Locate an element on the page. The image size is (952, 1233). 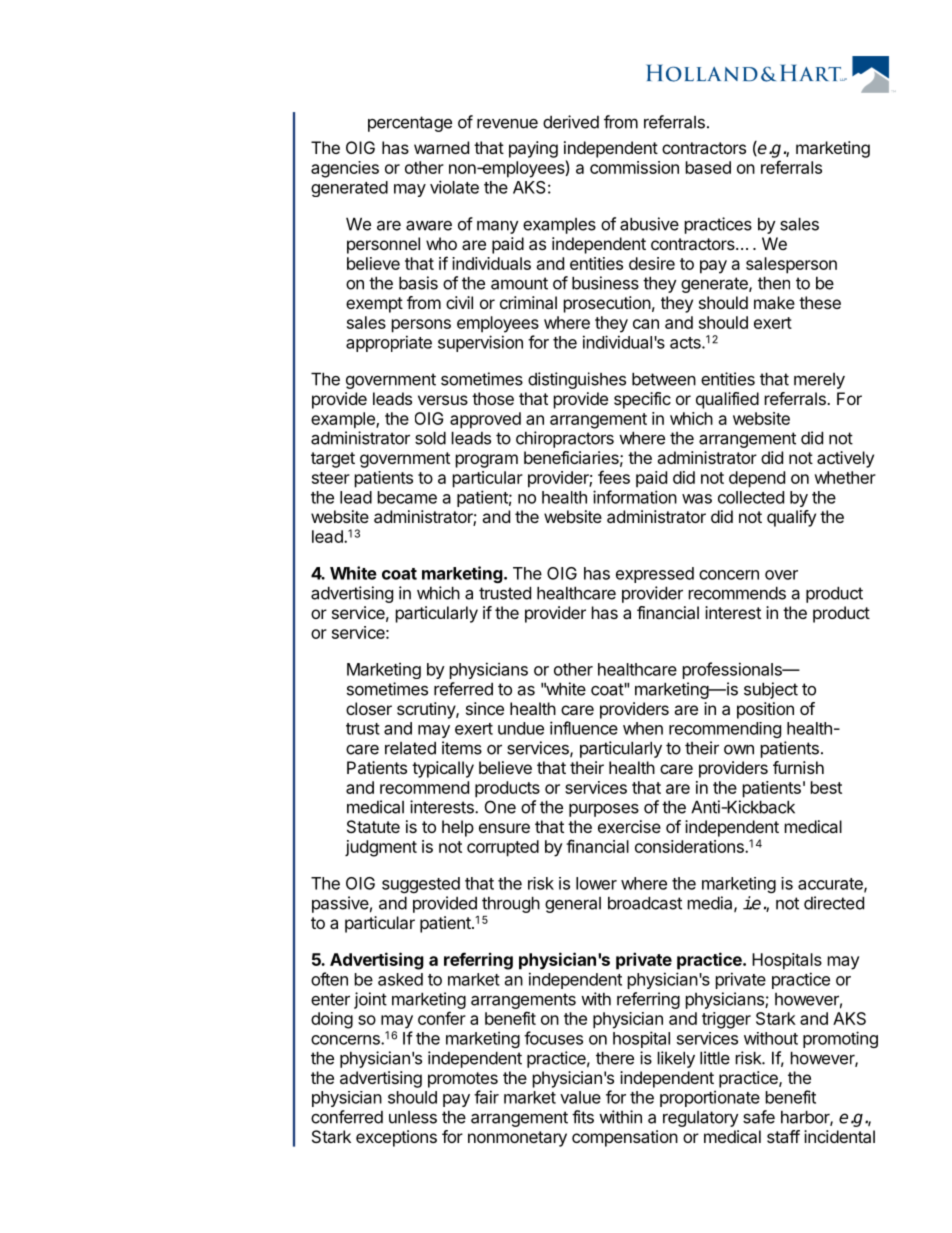
influence is located at coordinates (584, 728).
